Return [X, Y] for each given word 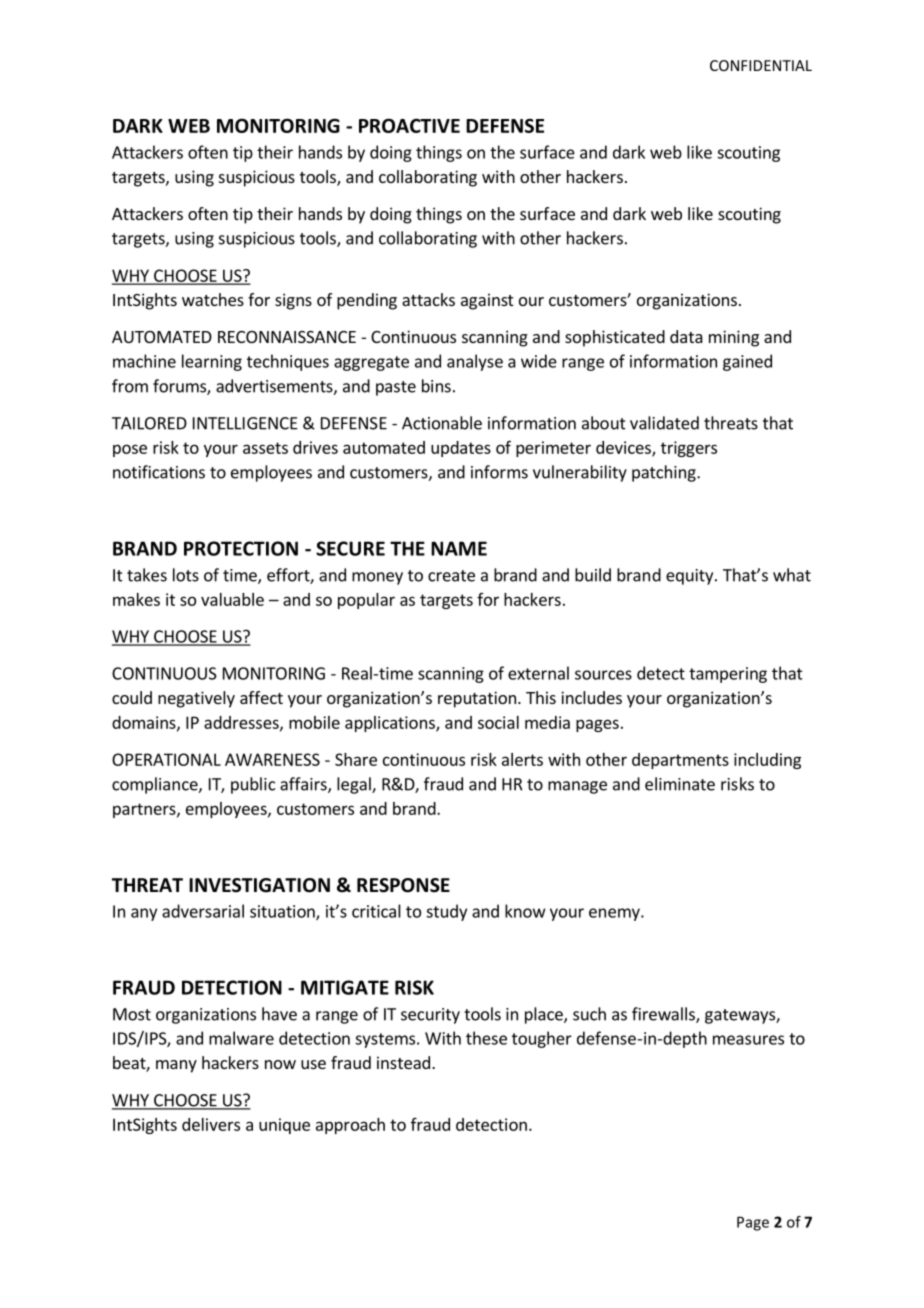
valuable [232, 599]
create [451, 576]
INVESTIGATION [259, 885]
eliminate [680, 784]
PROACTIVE [409, 125]
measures [748, 1040]
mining [734, 338]
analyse [475, 362]
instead [403, 1062]
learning [212, 362]
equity [691, 577]
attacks [428, 299]
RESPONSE [403, 885]
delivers [211, 1124]
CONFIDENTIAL [761, 65]
